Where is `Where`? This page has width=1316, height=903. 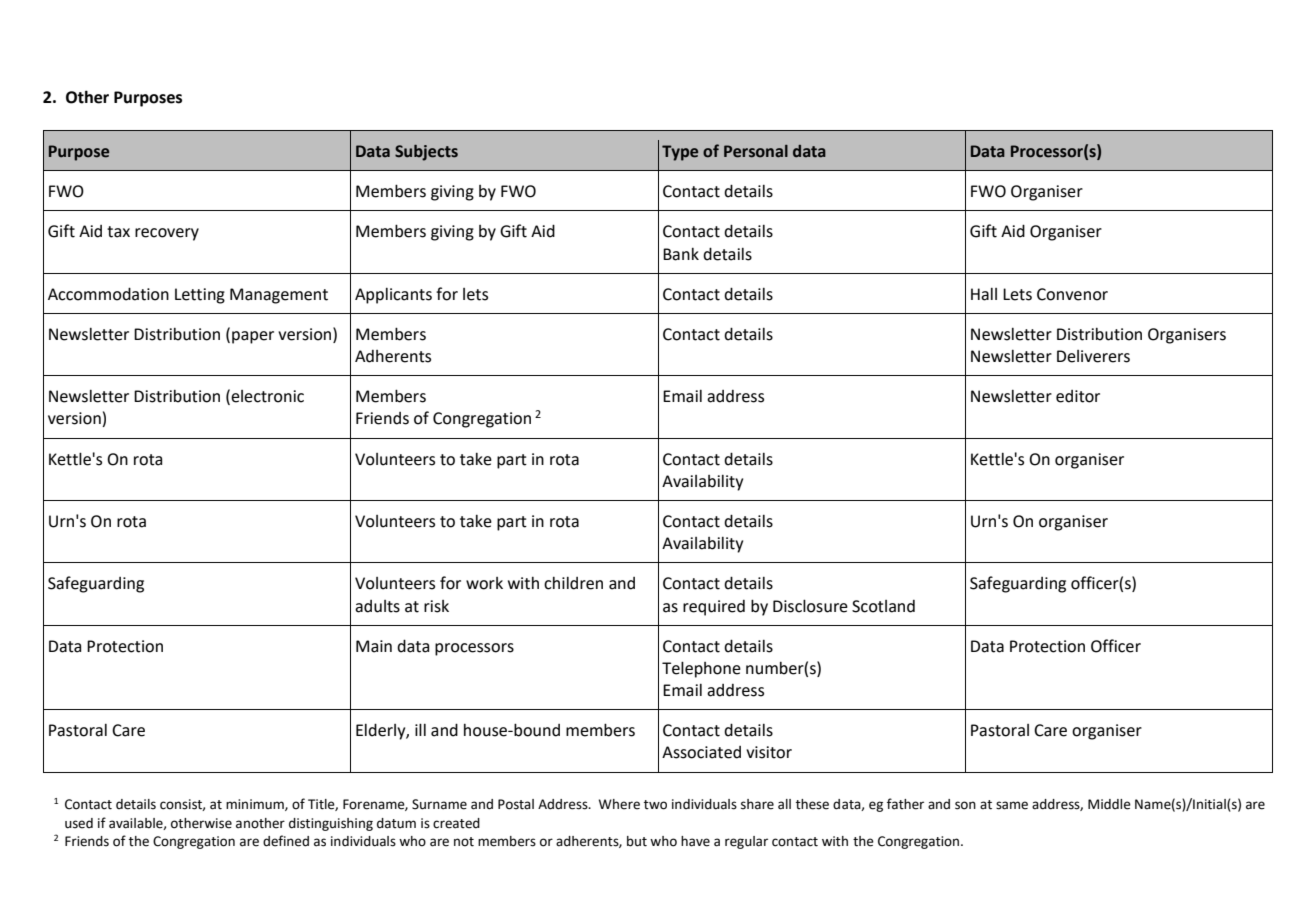 Where is located at coordinates (619, 804).
